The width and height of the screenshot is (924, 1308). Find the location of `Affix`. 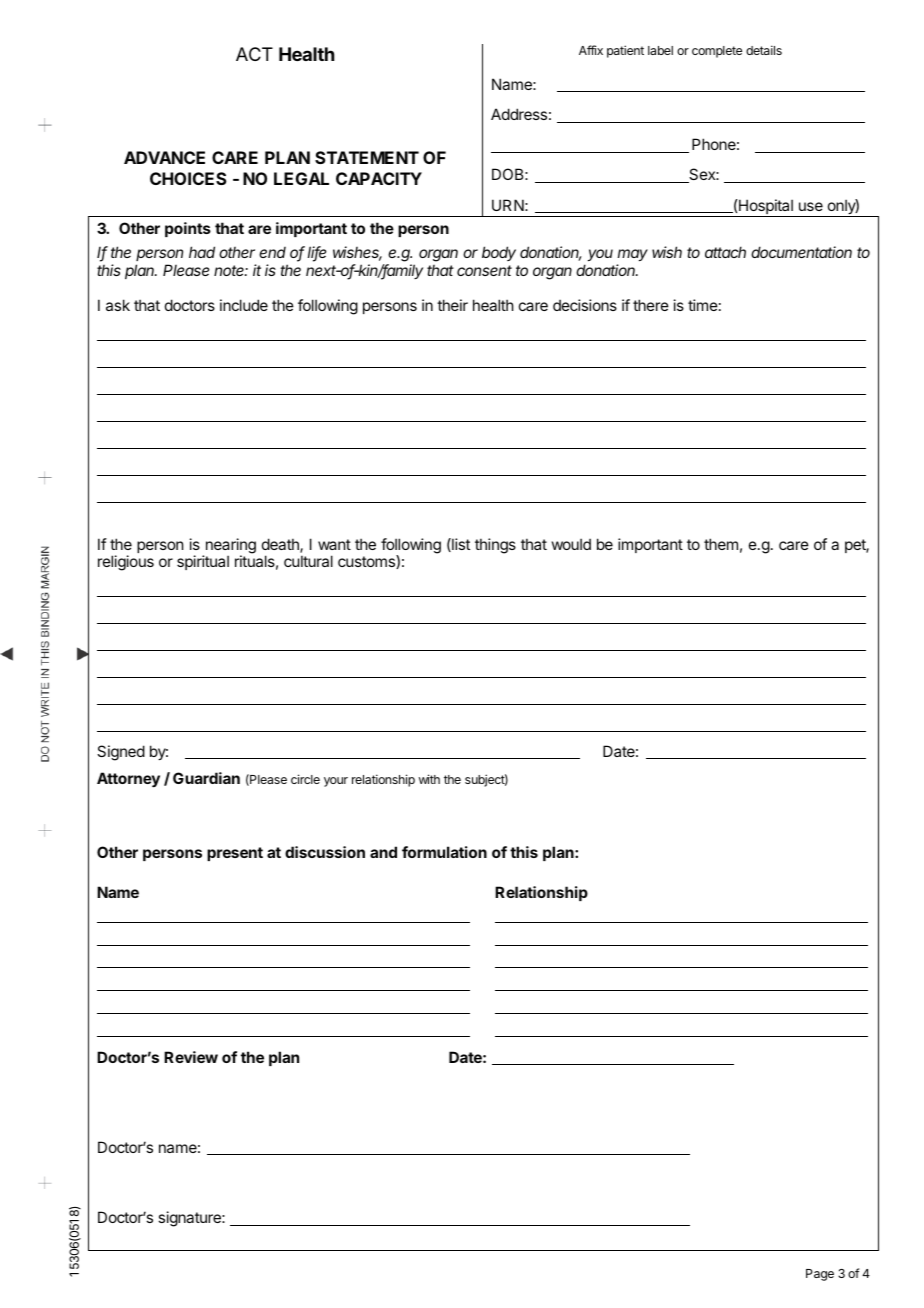

Affix is located at coordinates (591, 50).
